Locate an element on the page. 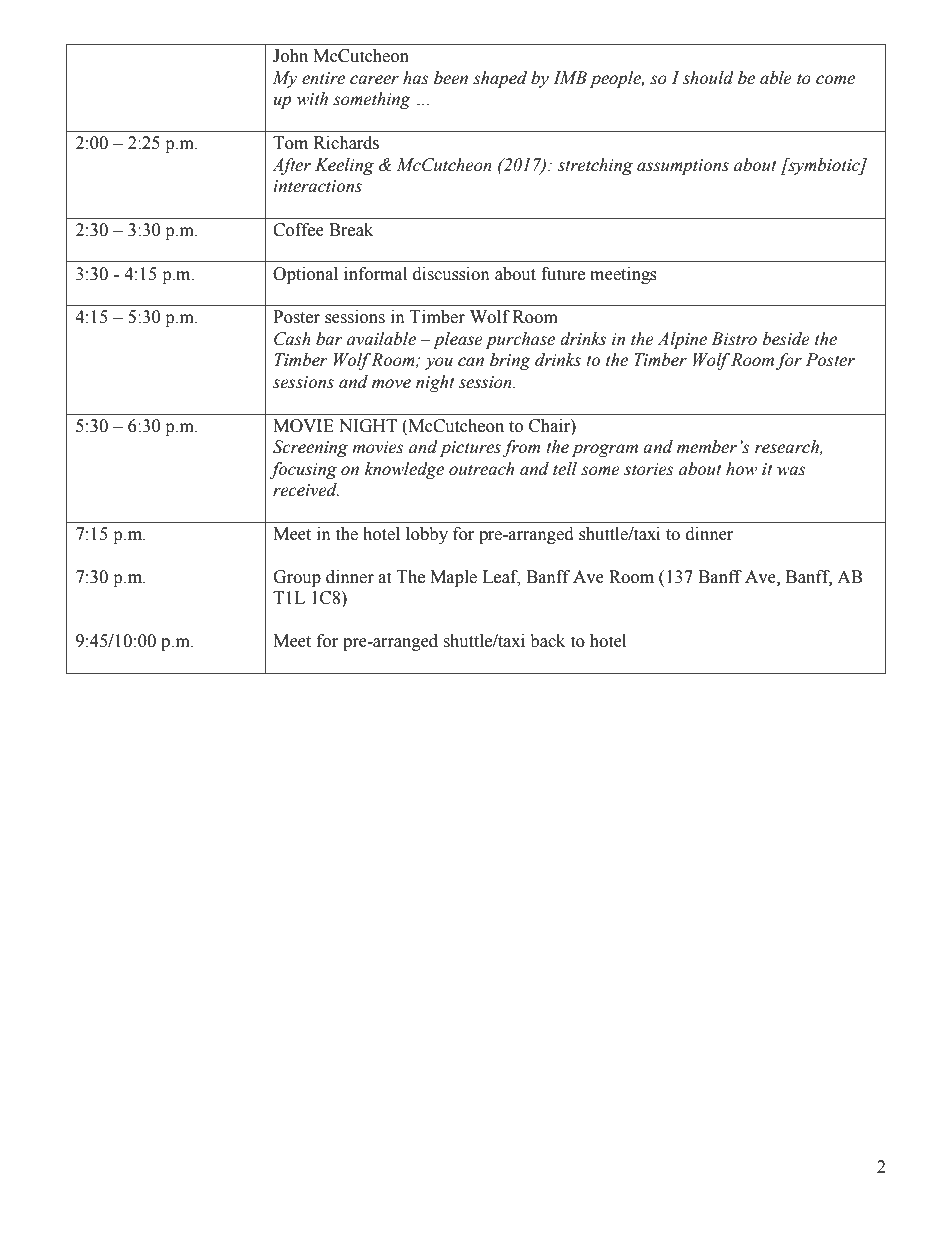 Image resolution: width=952 pixels, height=1233 pixels. purchase is located at coordinates (520, 340).
